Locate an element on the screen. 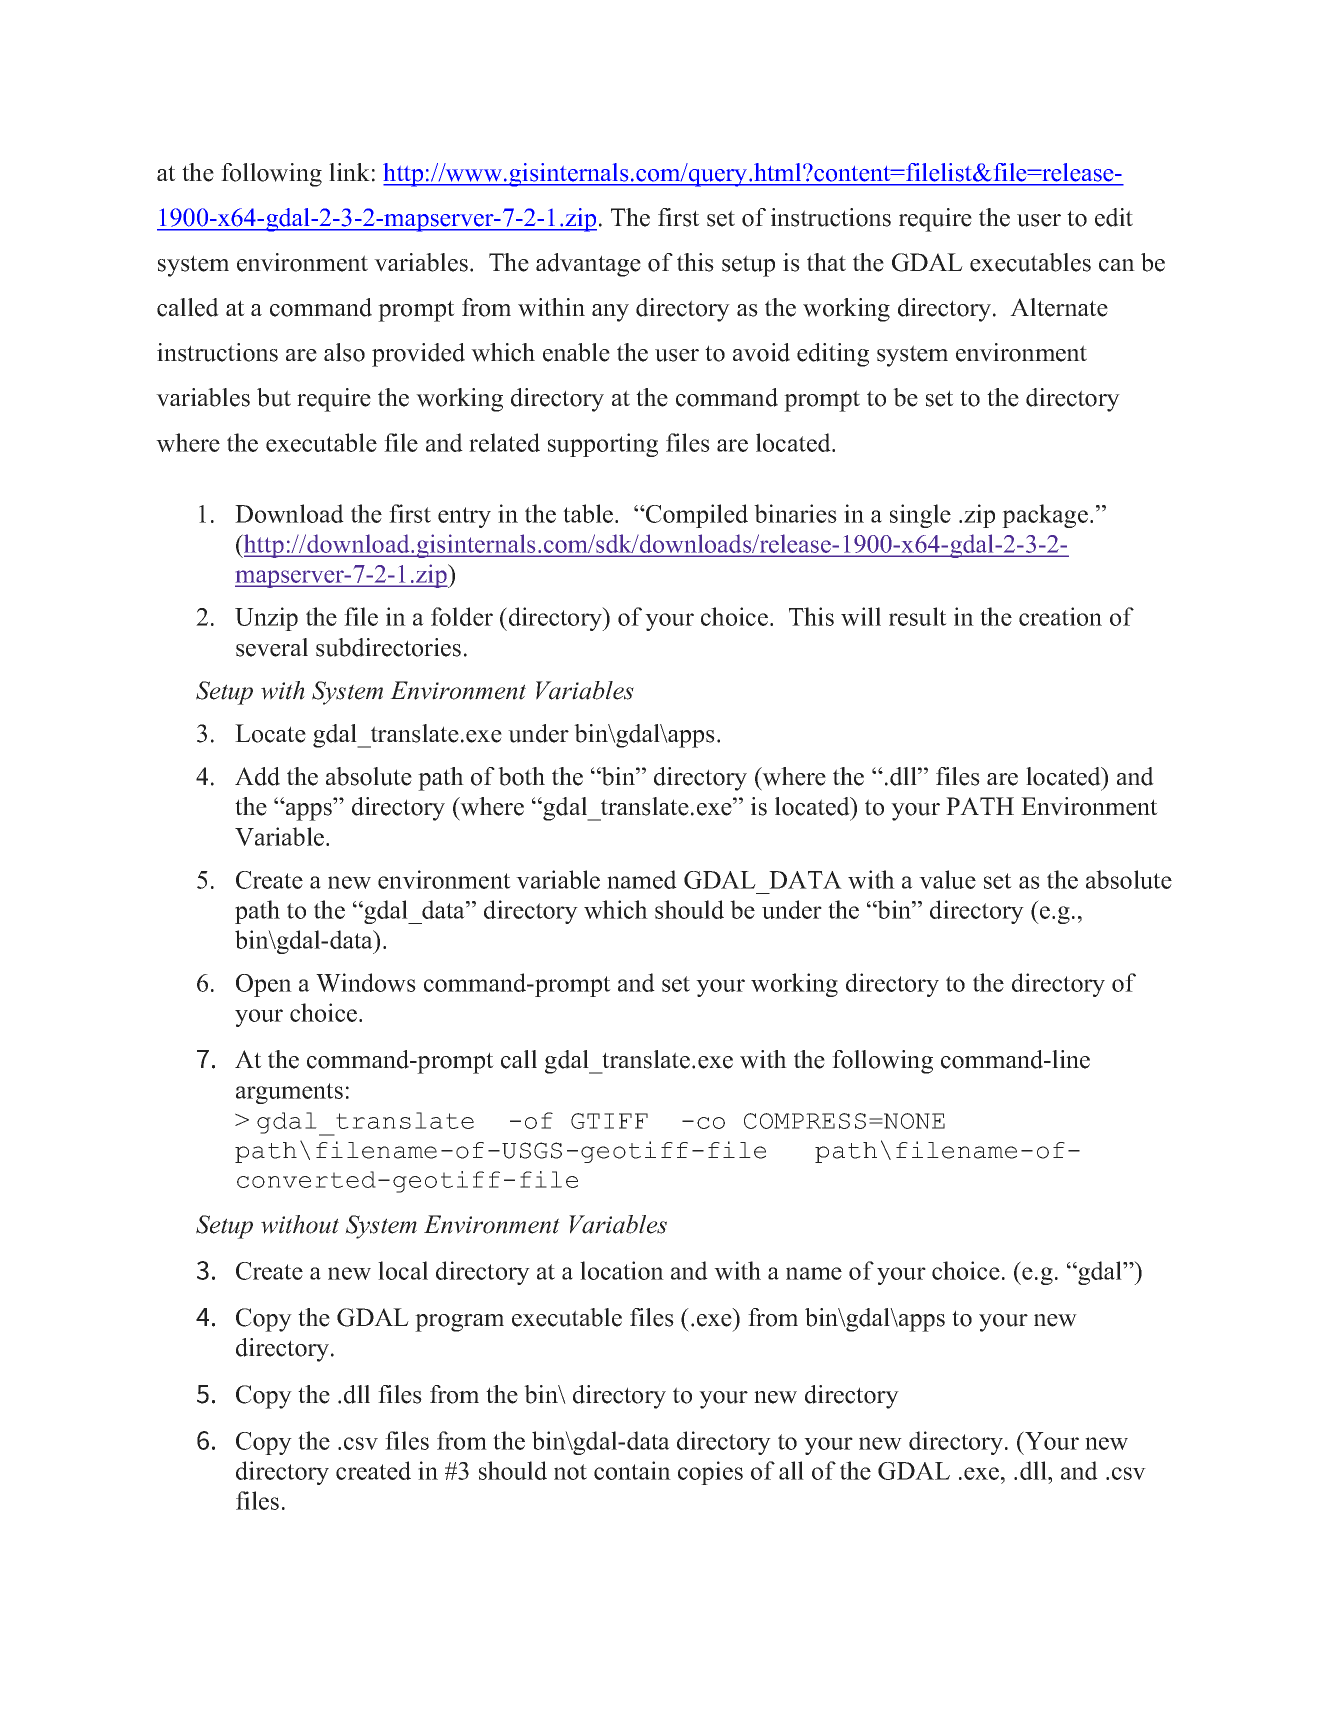 The image size is (1333, 1725). contain is located at coordinates (632, 1470).
